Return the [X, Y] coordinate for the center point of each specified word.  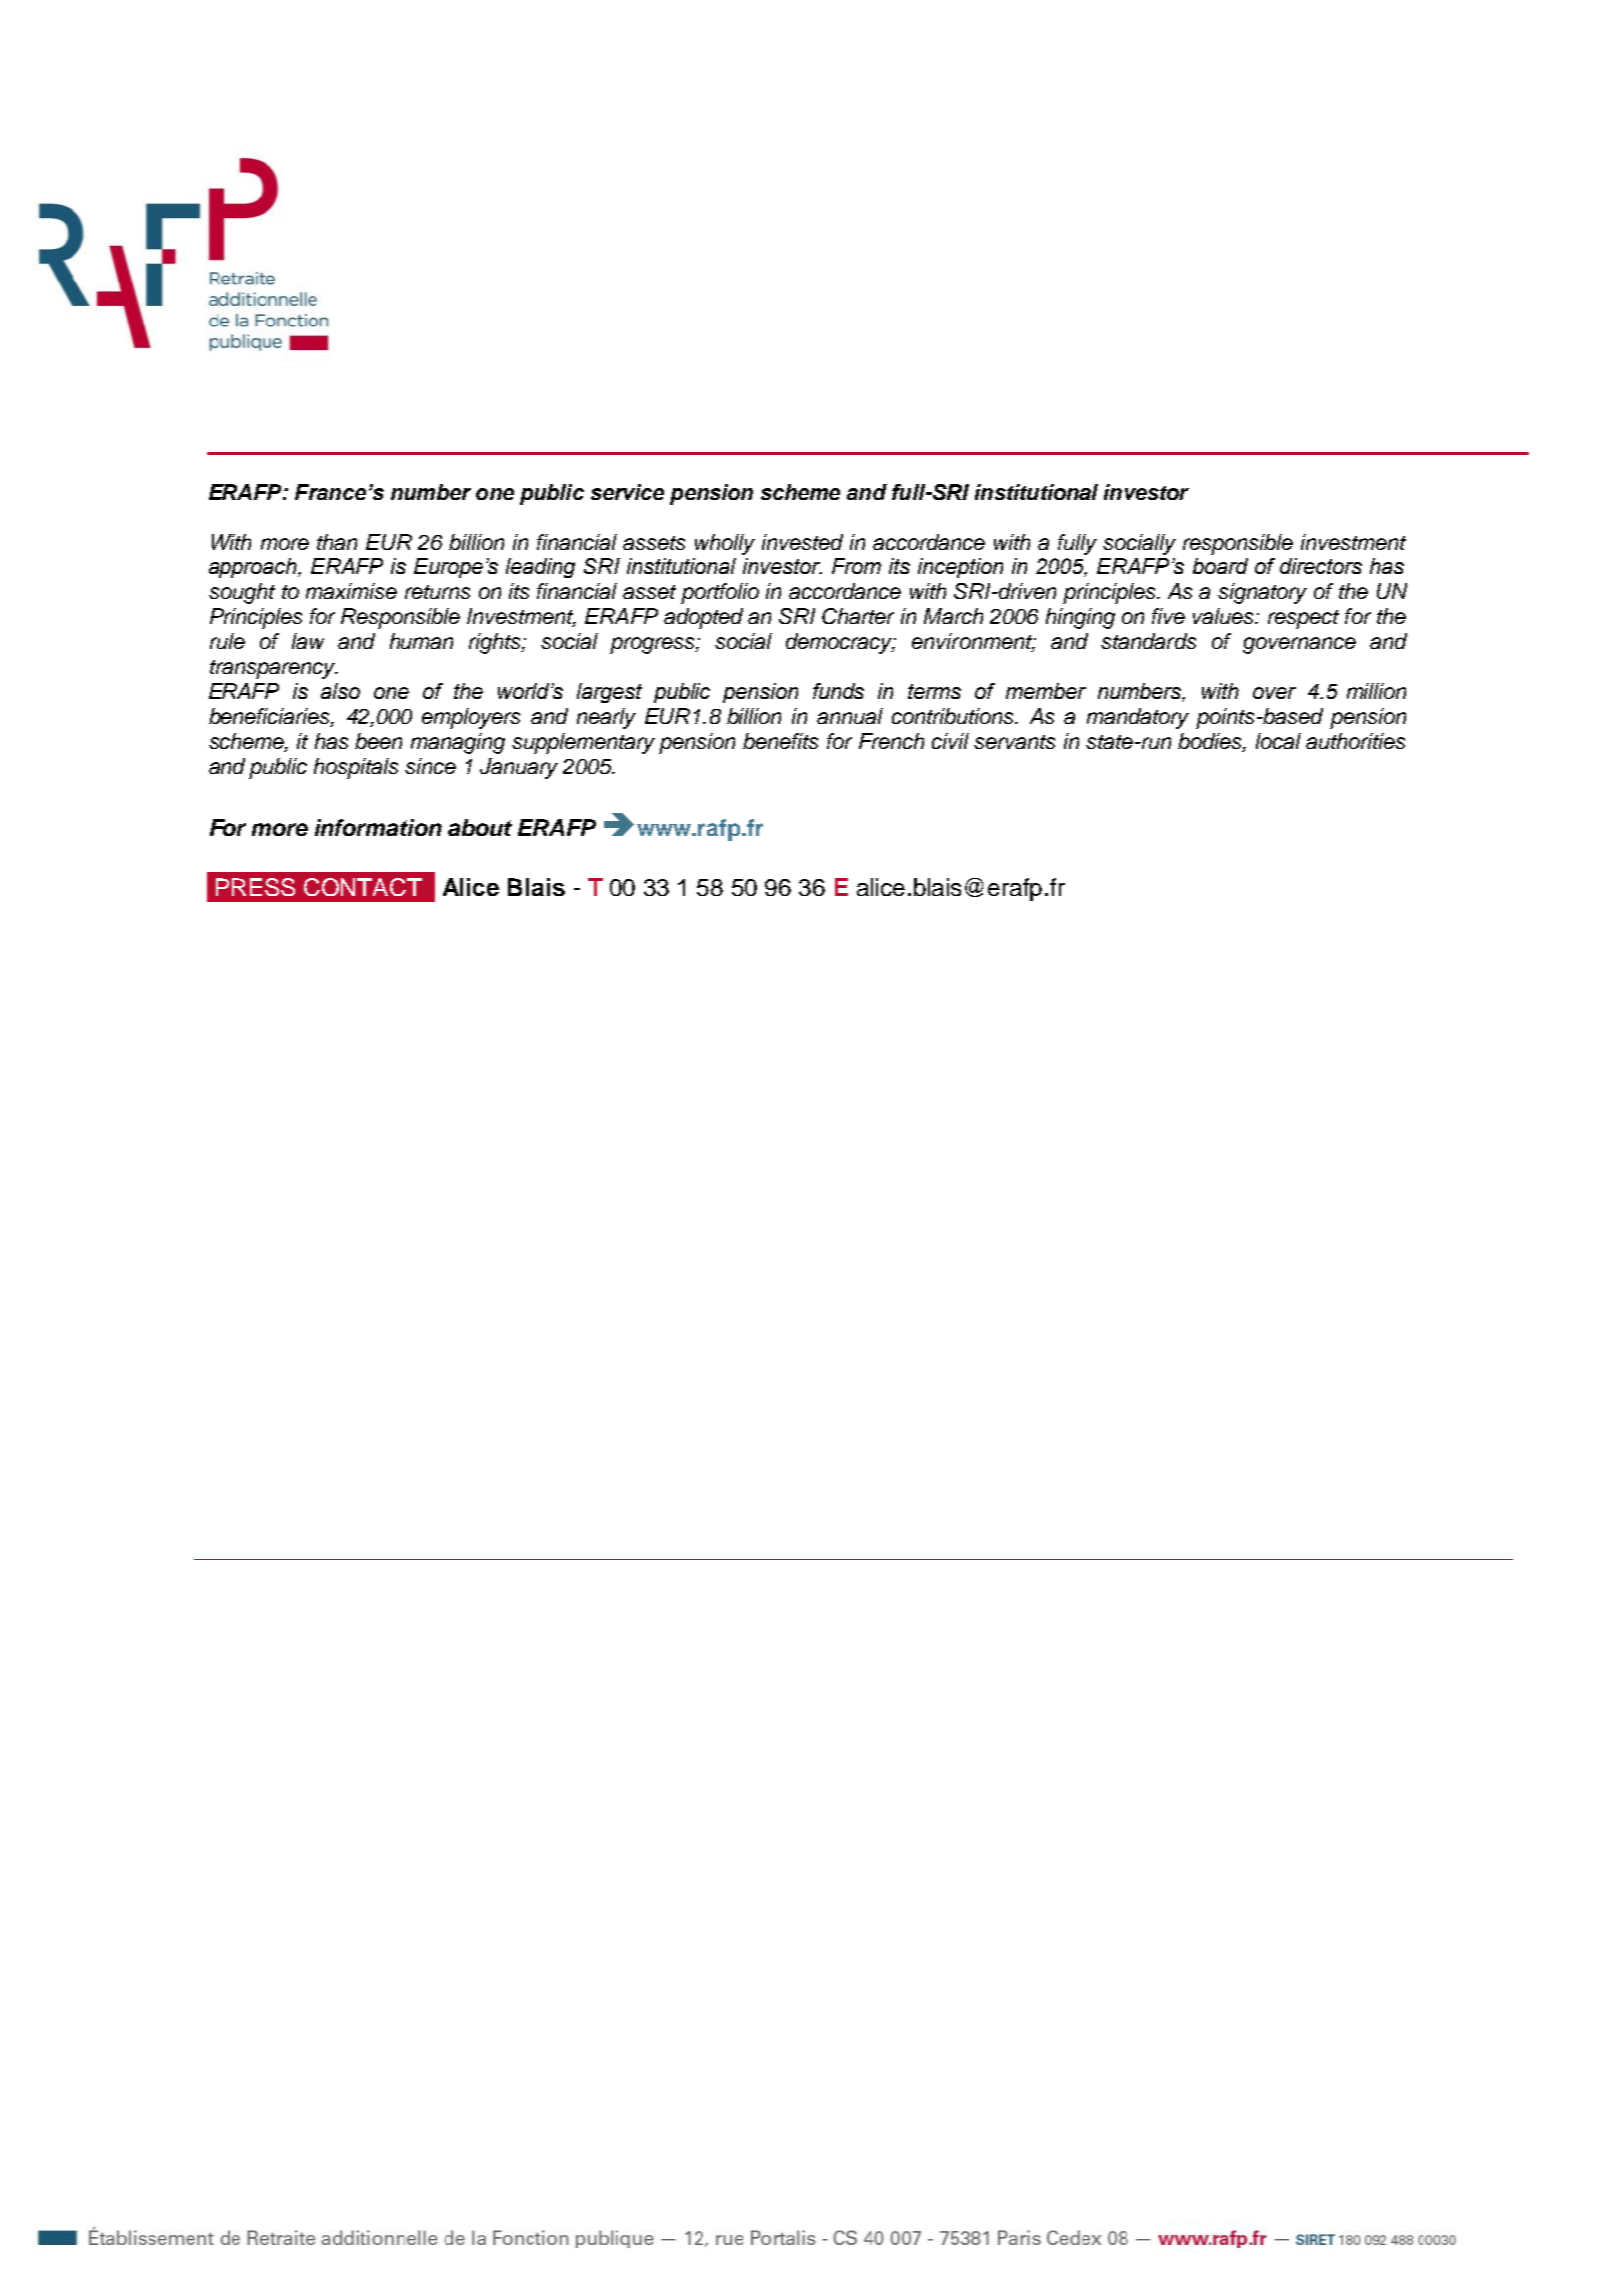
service [627, 492]
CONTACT [363, 887]
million [1376, 691]
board [1220, 566]
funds [838, 691]
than [337, 542]
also [340, 691]
